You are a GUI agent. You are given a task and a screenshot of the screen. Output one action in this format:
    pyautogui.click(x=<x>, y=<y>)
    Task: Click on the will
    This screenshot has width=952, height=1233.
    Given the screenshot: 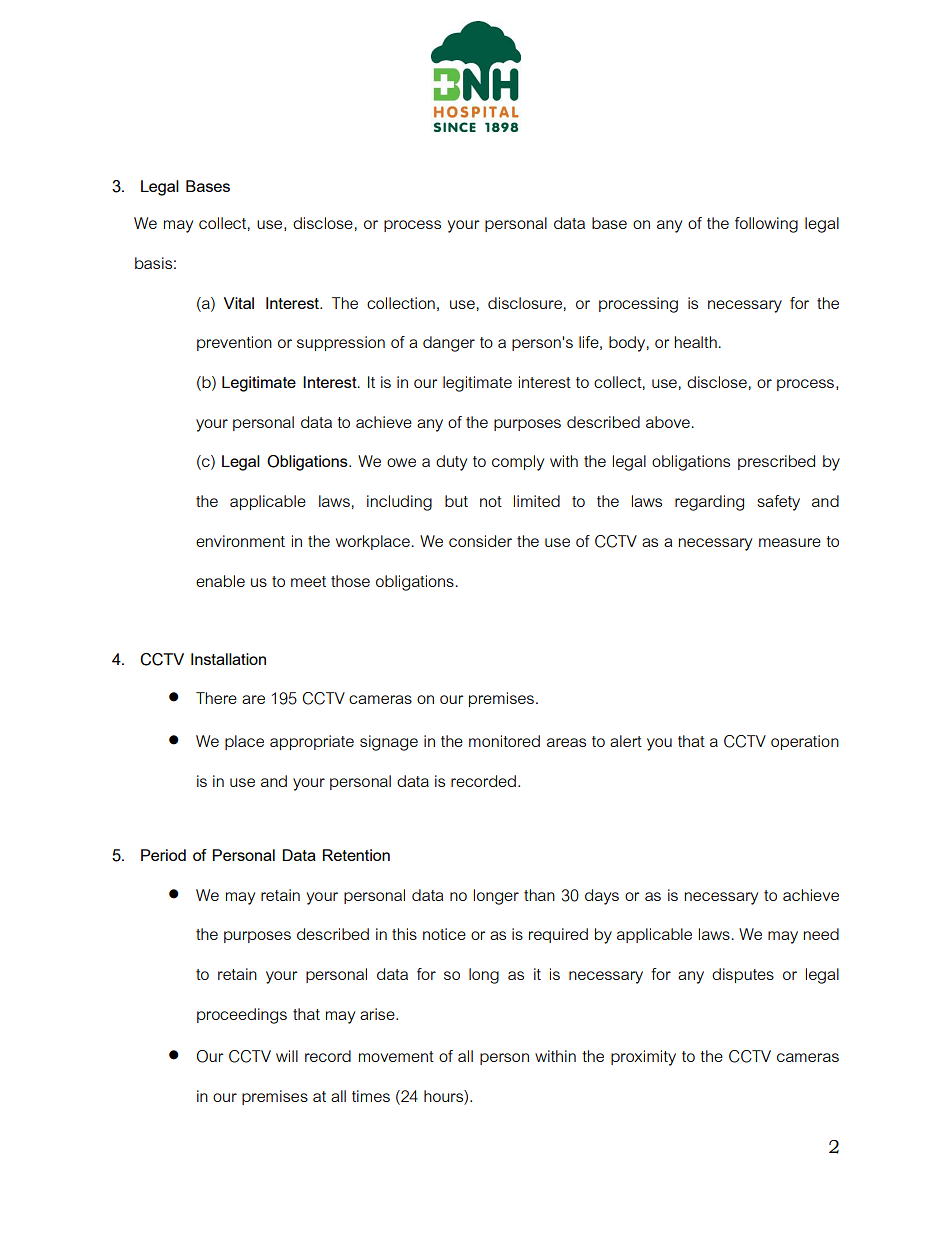 What is the action you would take?
    pyautogui.click(x=287, y=1056)
